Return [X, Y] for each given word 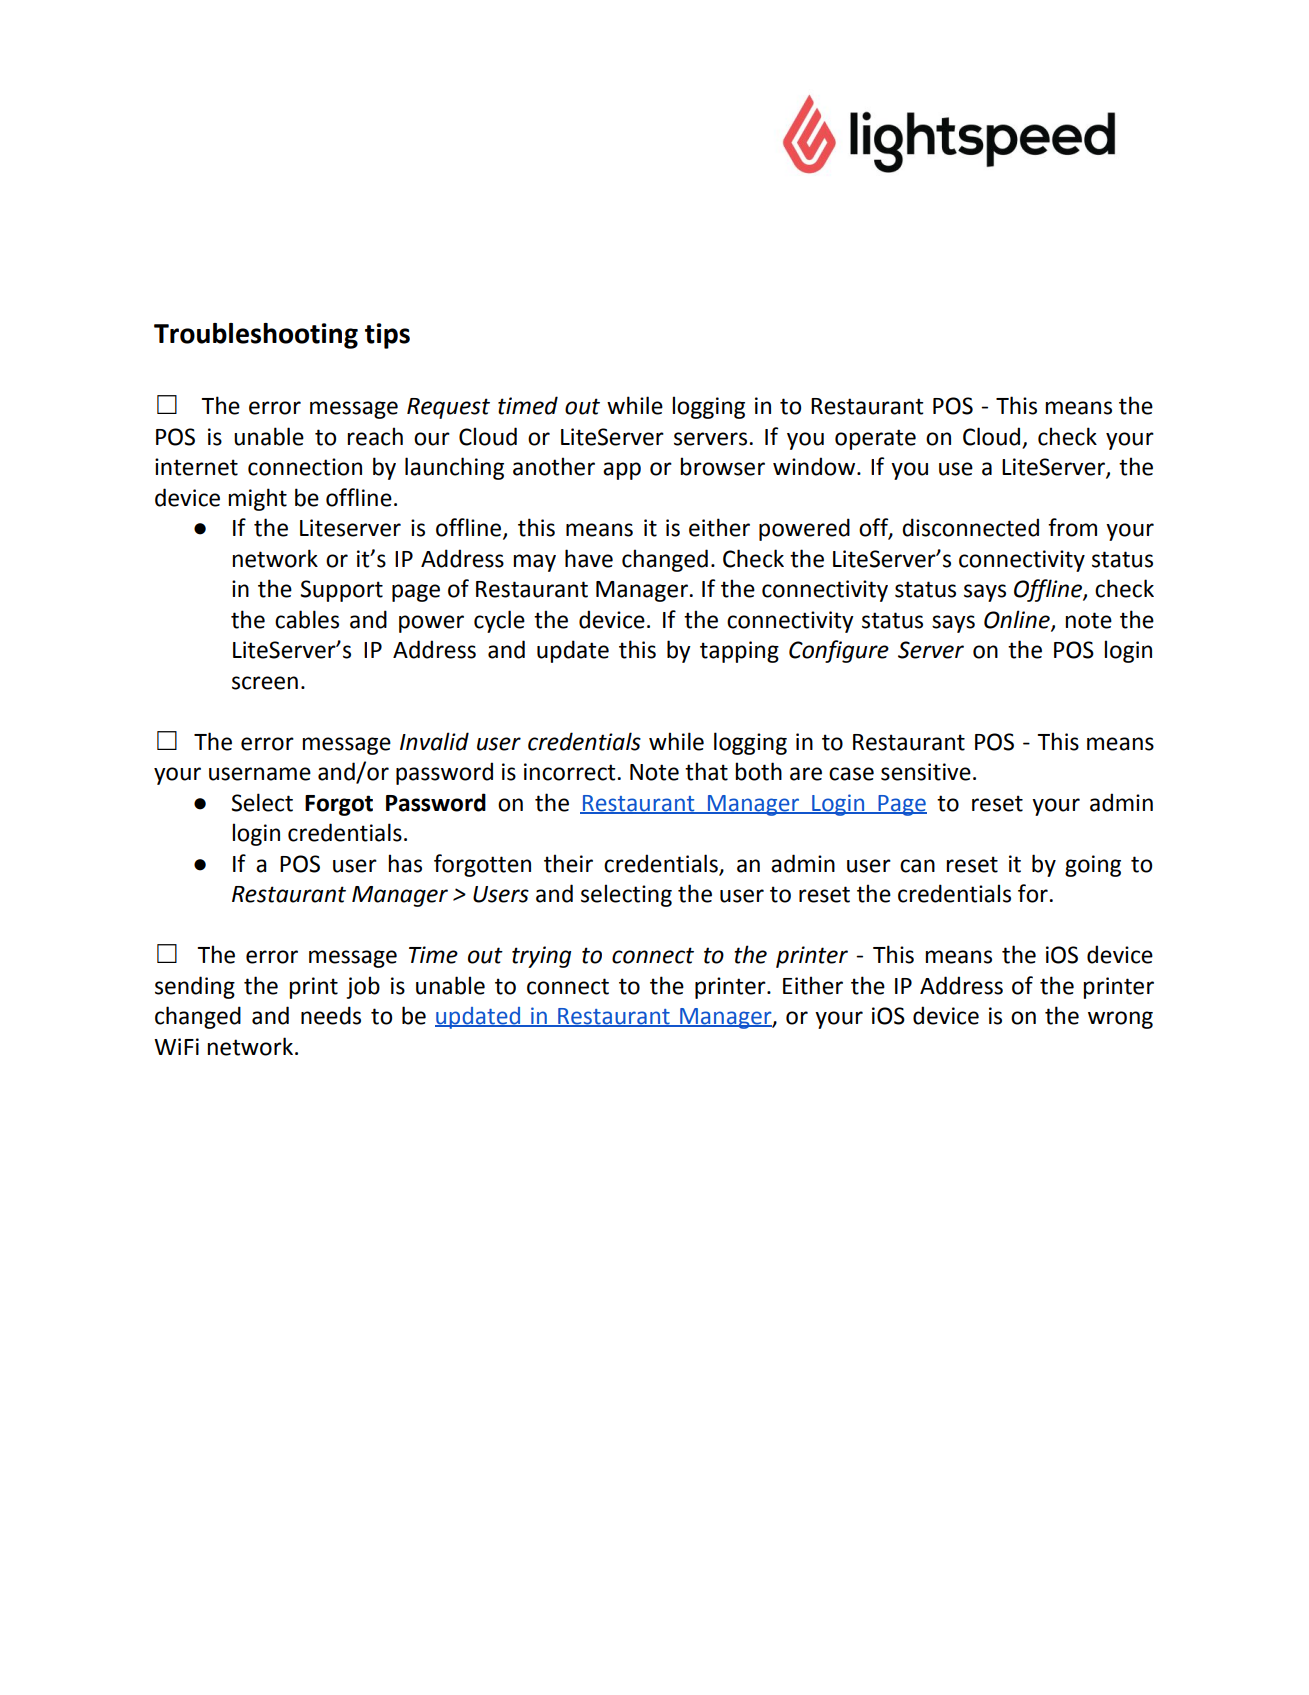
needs [331, 1015]
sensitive [926, 772]
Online [1018, 620]
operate [875, 439]
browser [722, 466]
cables [307, 619]
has [405, 863]
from [1072, 527]
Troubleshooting [256, 336]
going [1093, 866]
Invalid [434, 741]
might [257, 499]
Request [448, 408]
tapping [739, 652]
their [568, 863]
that [706, 771]
